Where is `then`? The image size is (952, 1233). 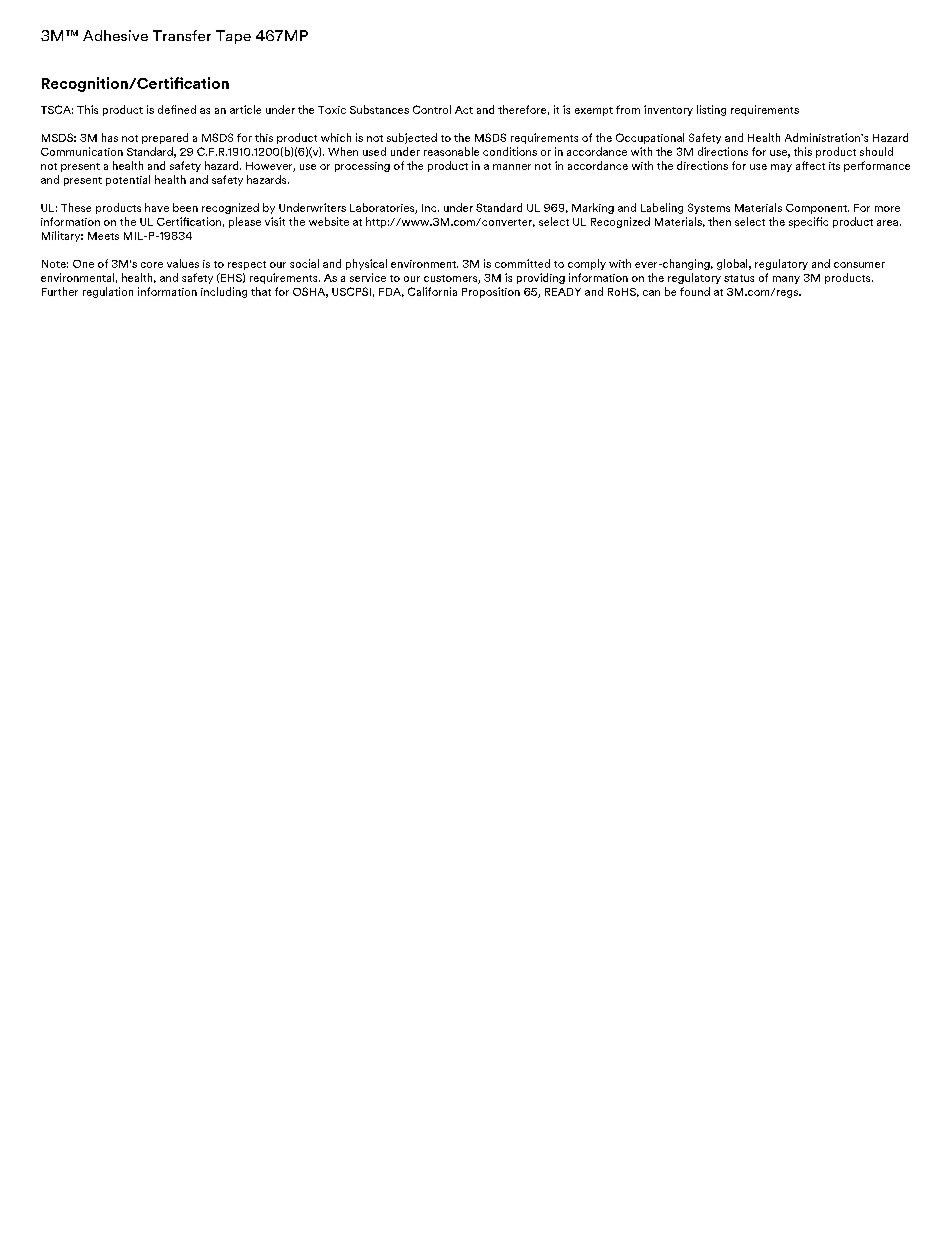
then is located at coordinates (719, 221).
